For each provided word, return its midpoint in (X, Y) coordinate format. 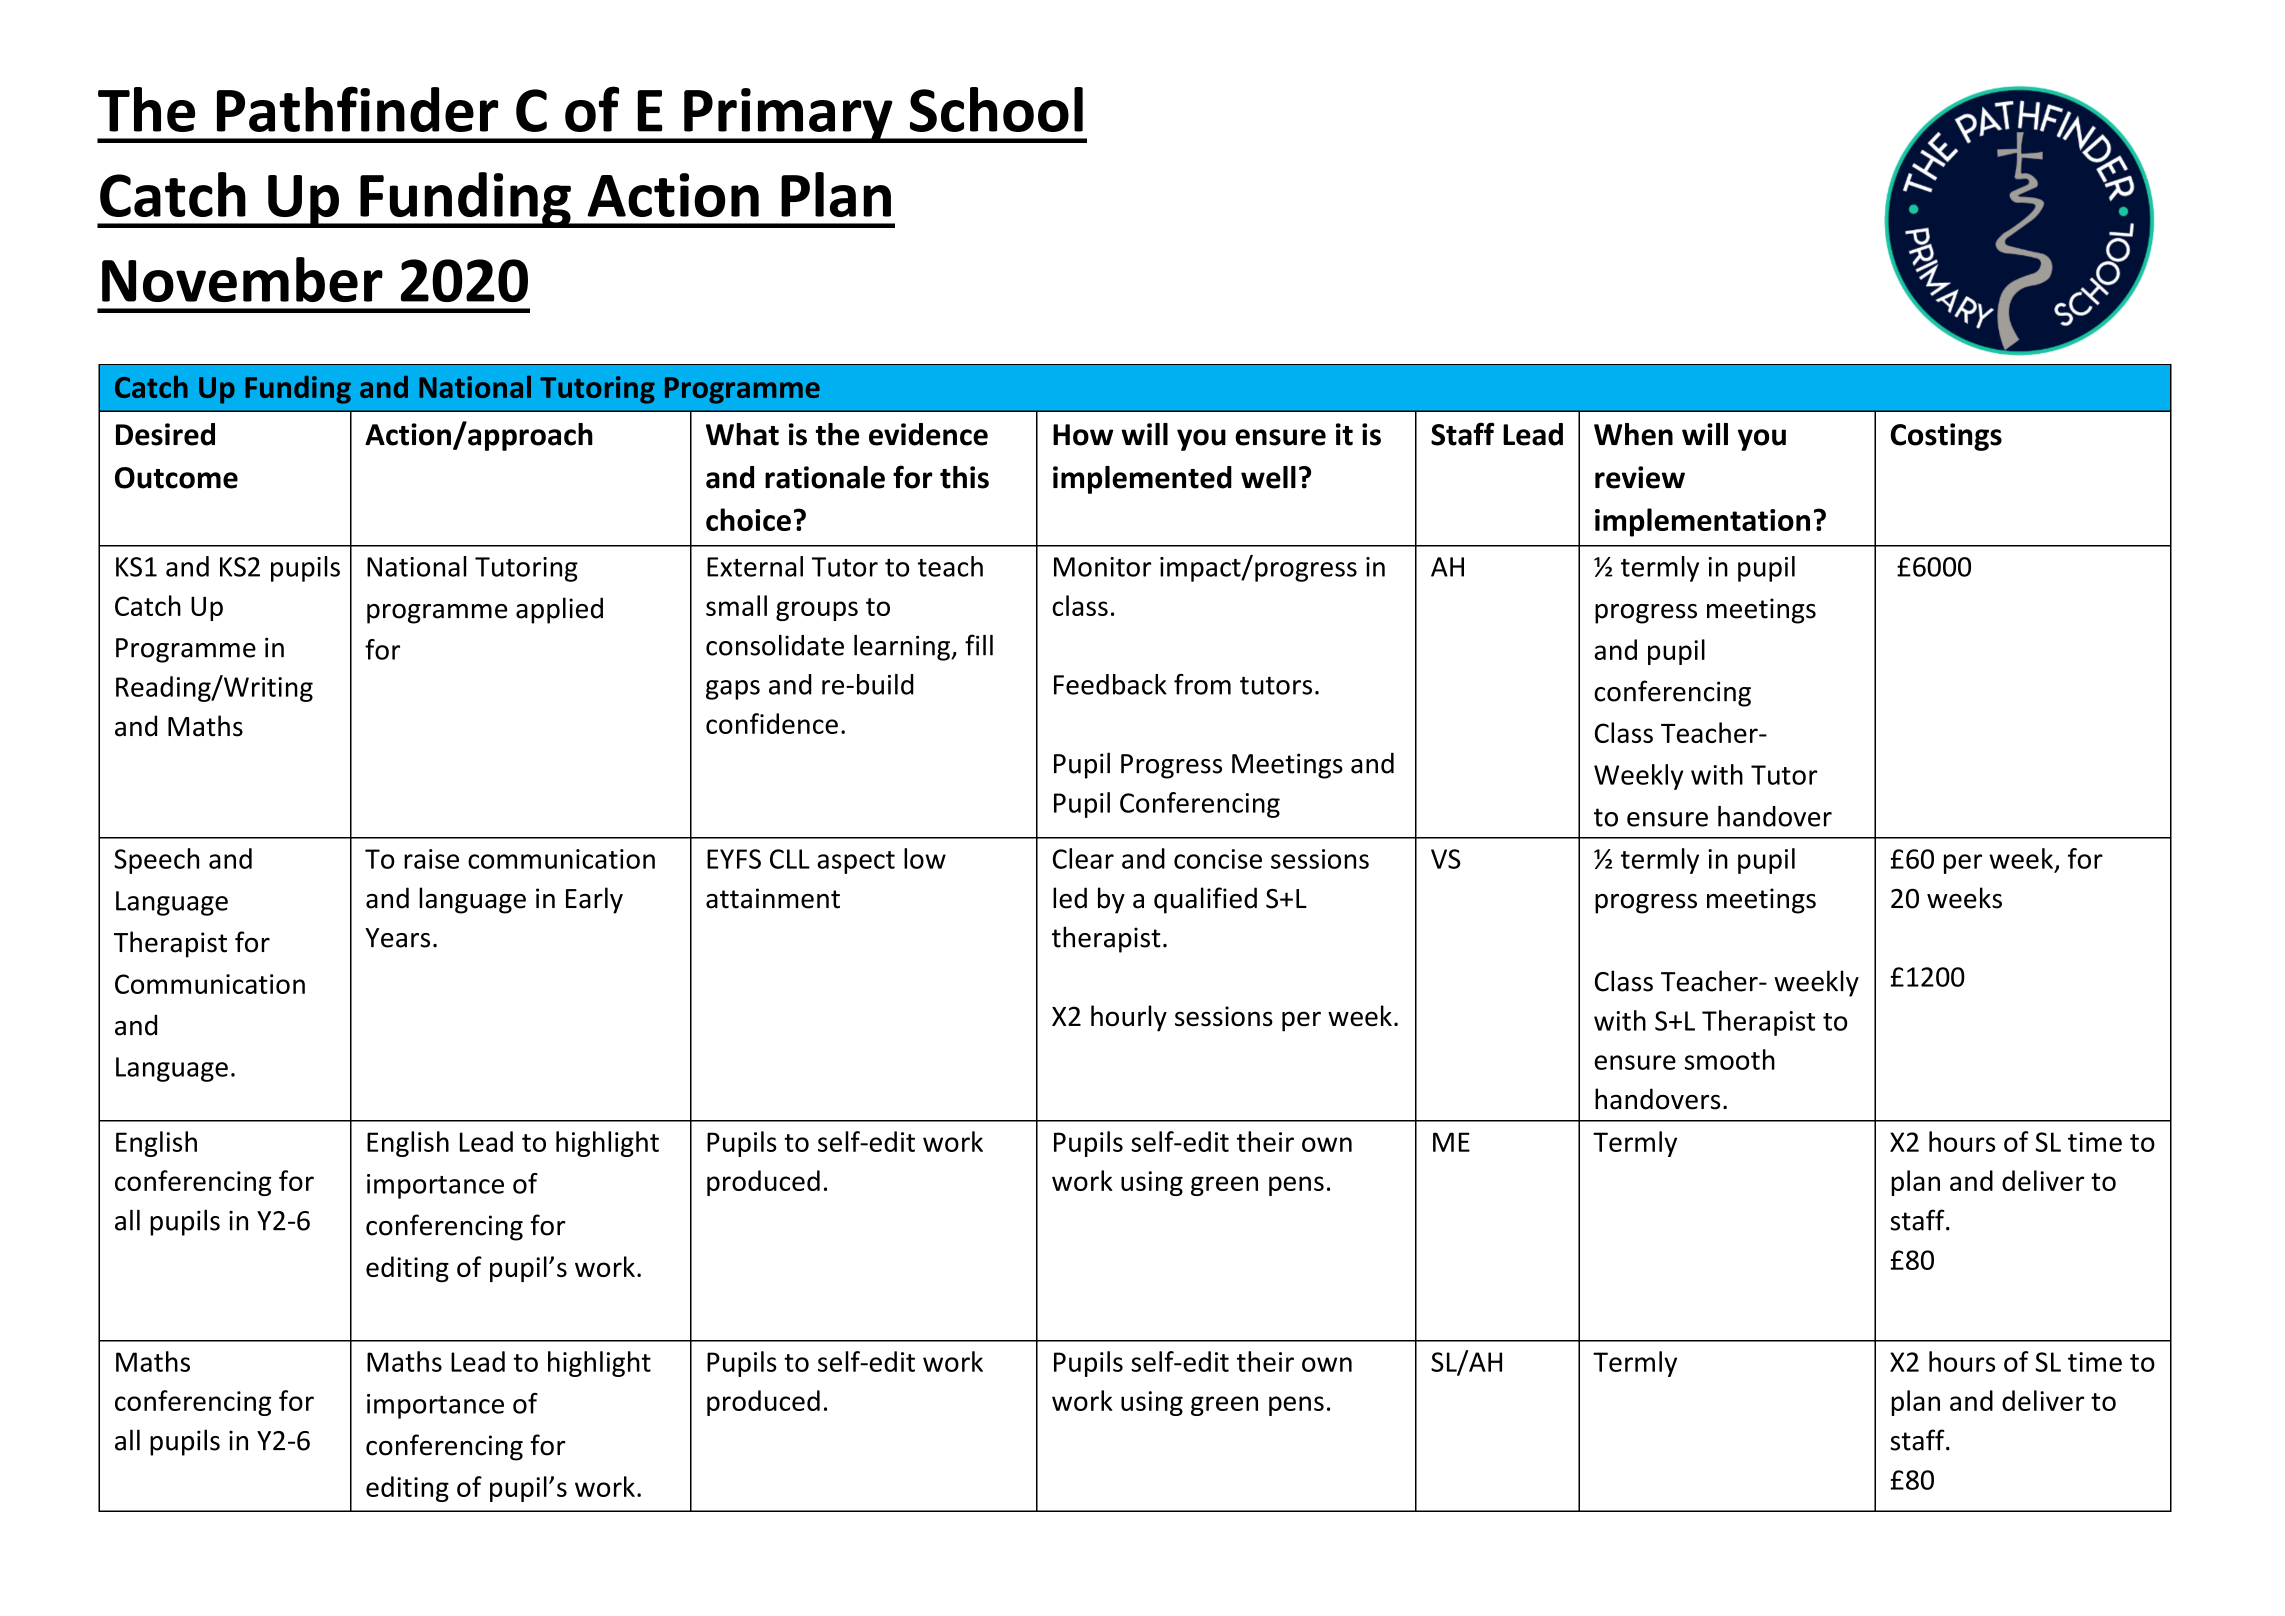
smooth (1730, 1059)
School (996, 109)
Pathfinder (357, 109)
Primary (788, 115)
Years (397, 938)
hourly (1129, 1018)
